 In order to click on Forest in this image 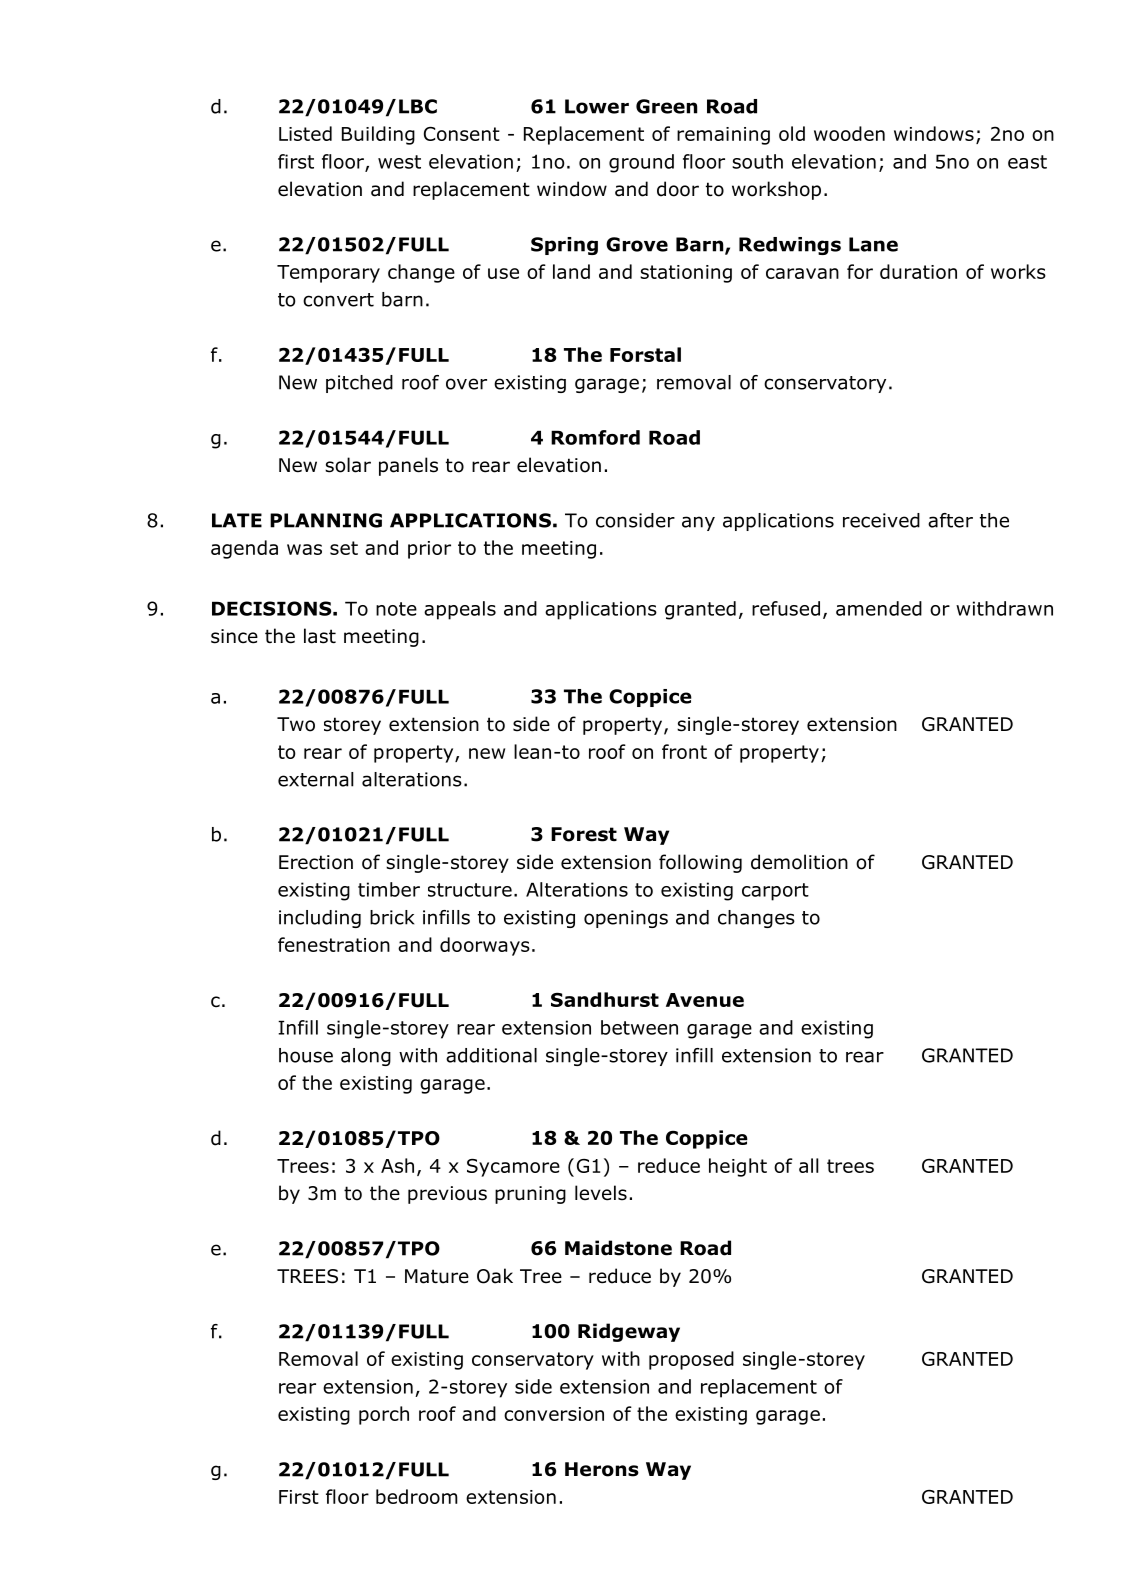, I will do `click(584, 834)`.
